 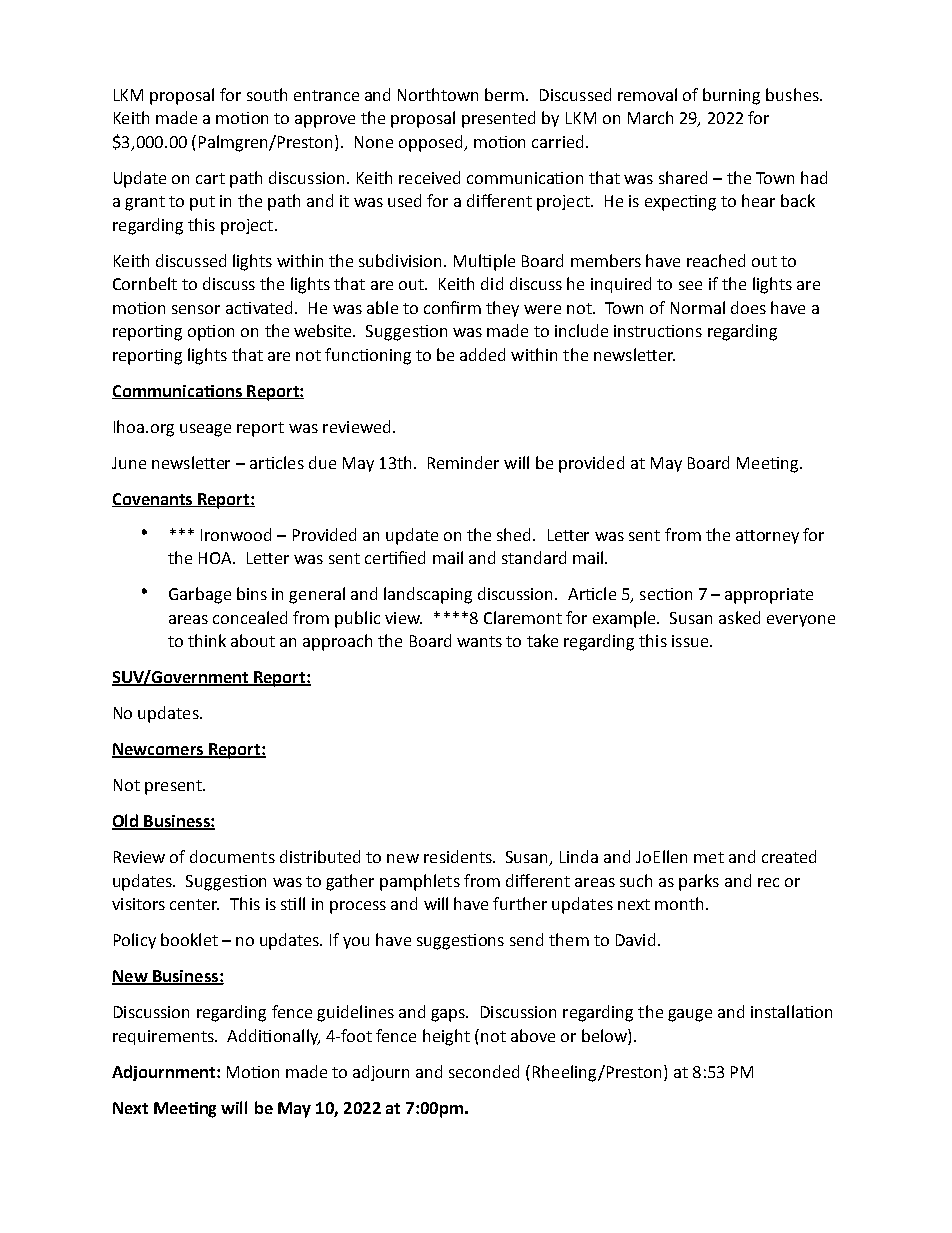 I want to click on wants, so click(x=479, y=641).
